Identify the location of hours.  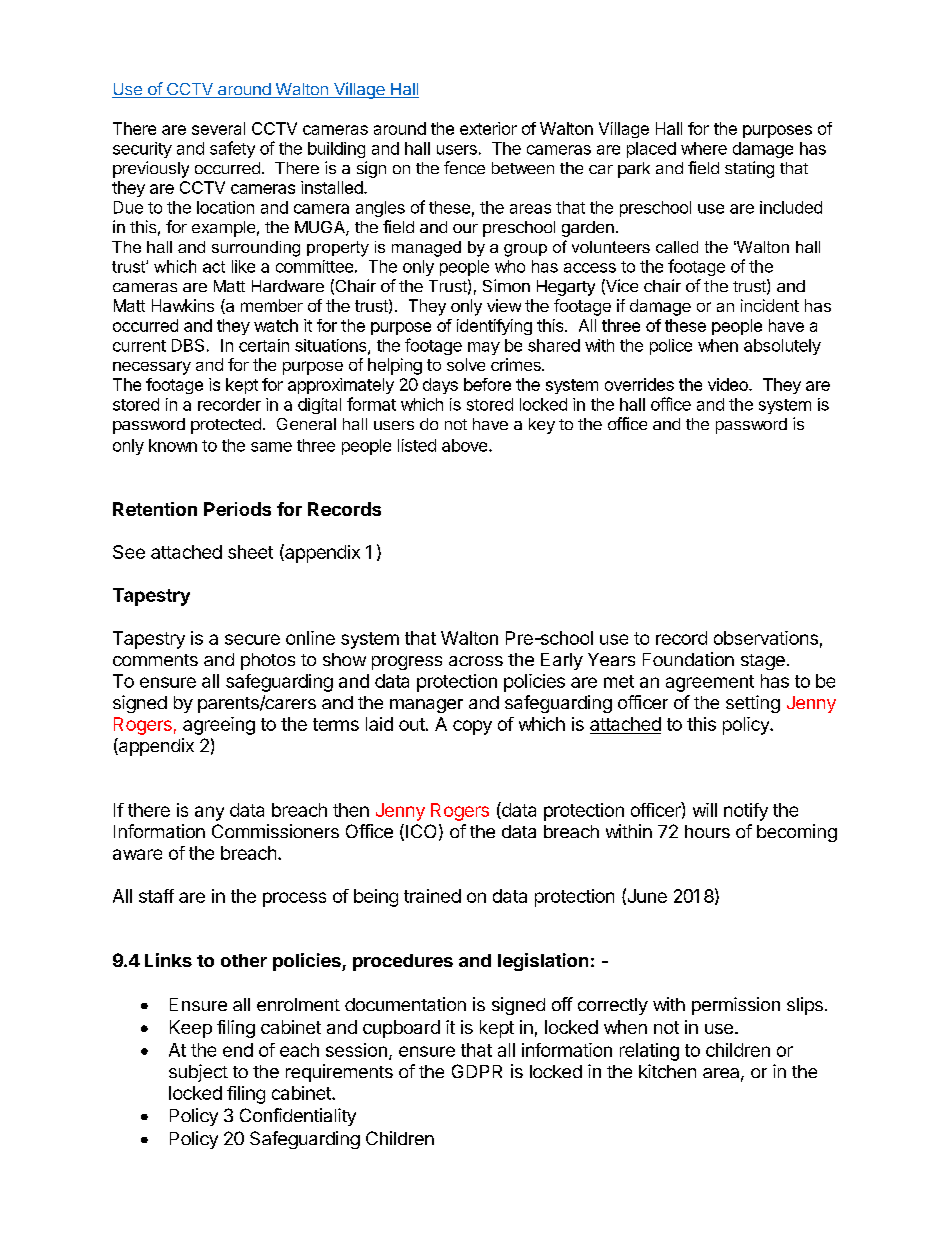
(707, 831).
